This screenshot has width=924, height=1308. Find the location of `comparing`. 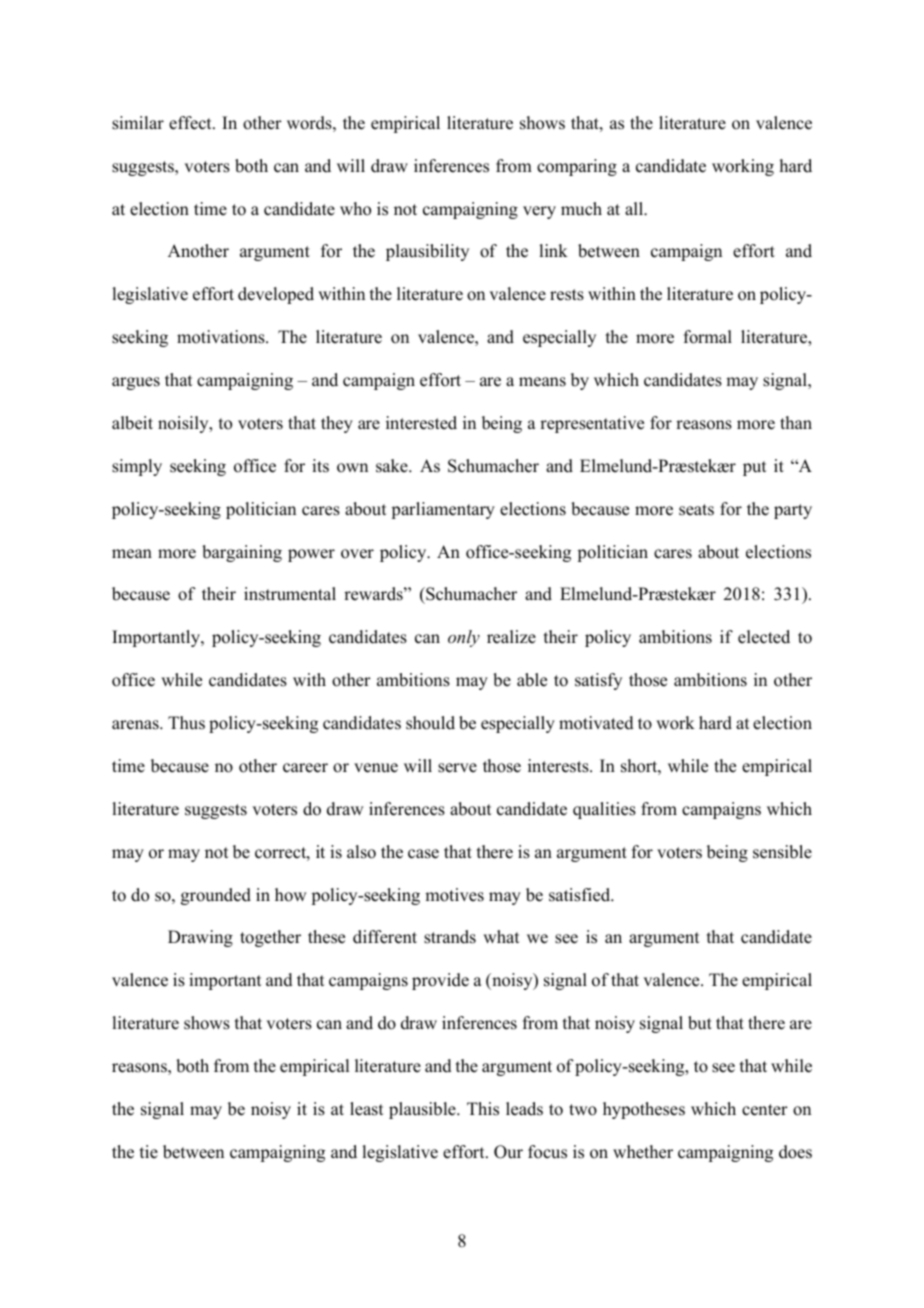

comparing is located at coordinates (577, 167).
